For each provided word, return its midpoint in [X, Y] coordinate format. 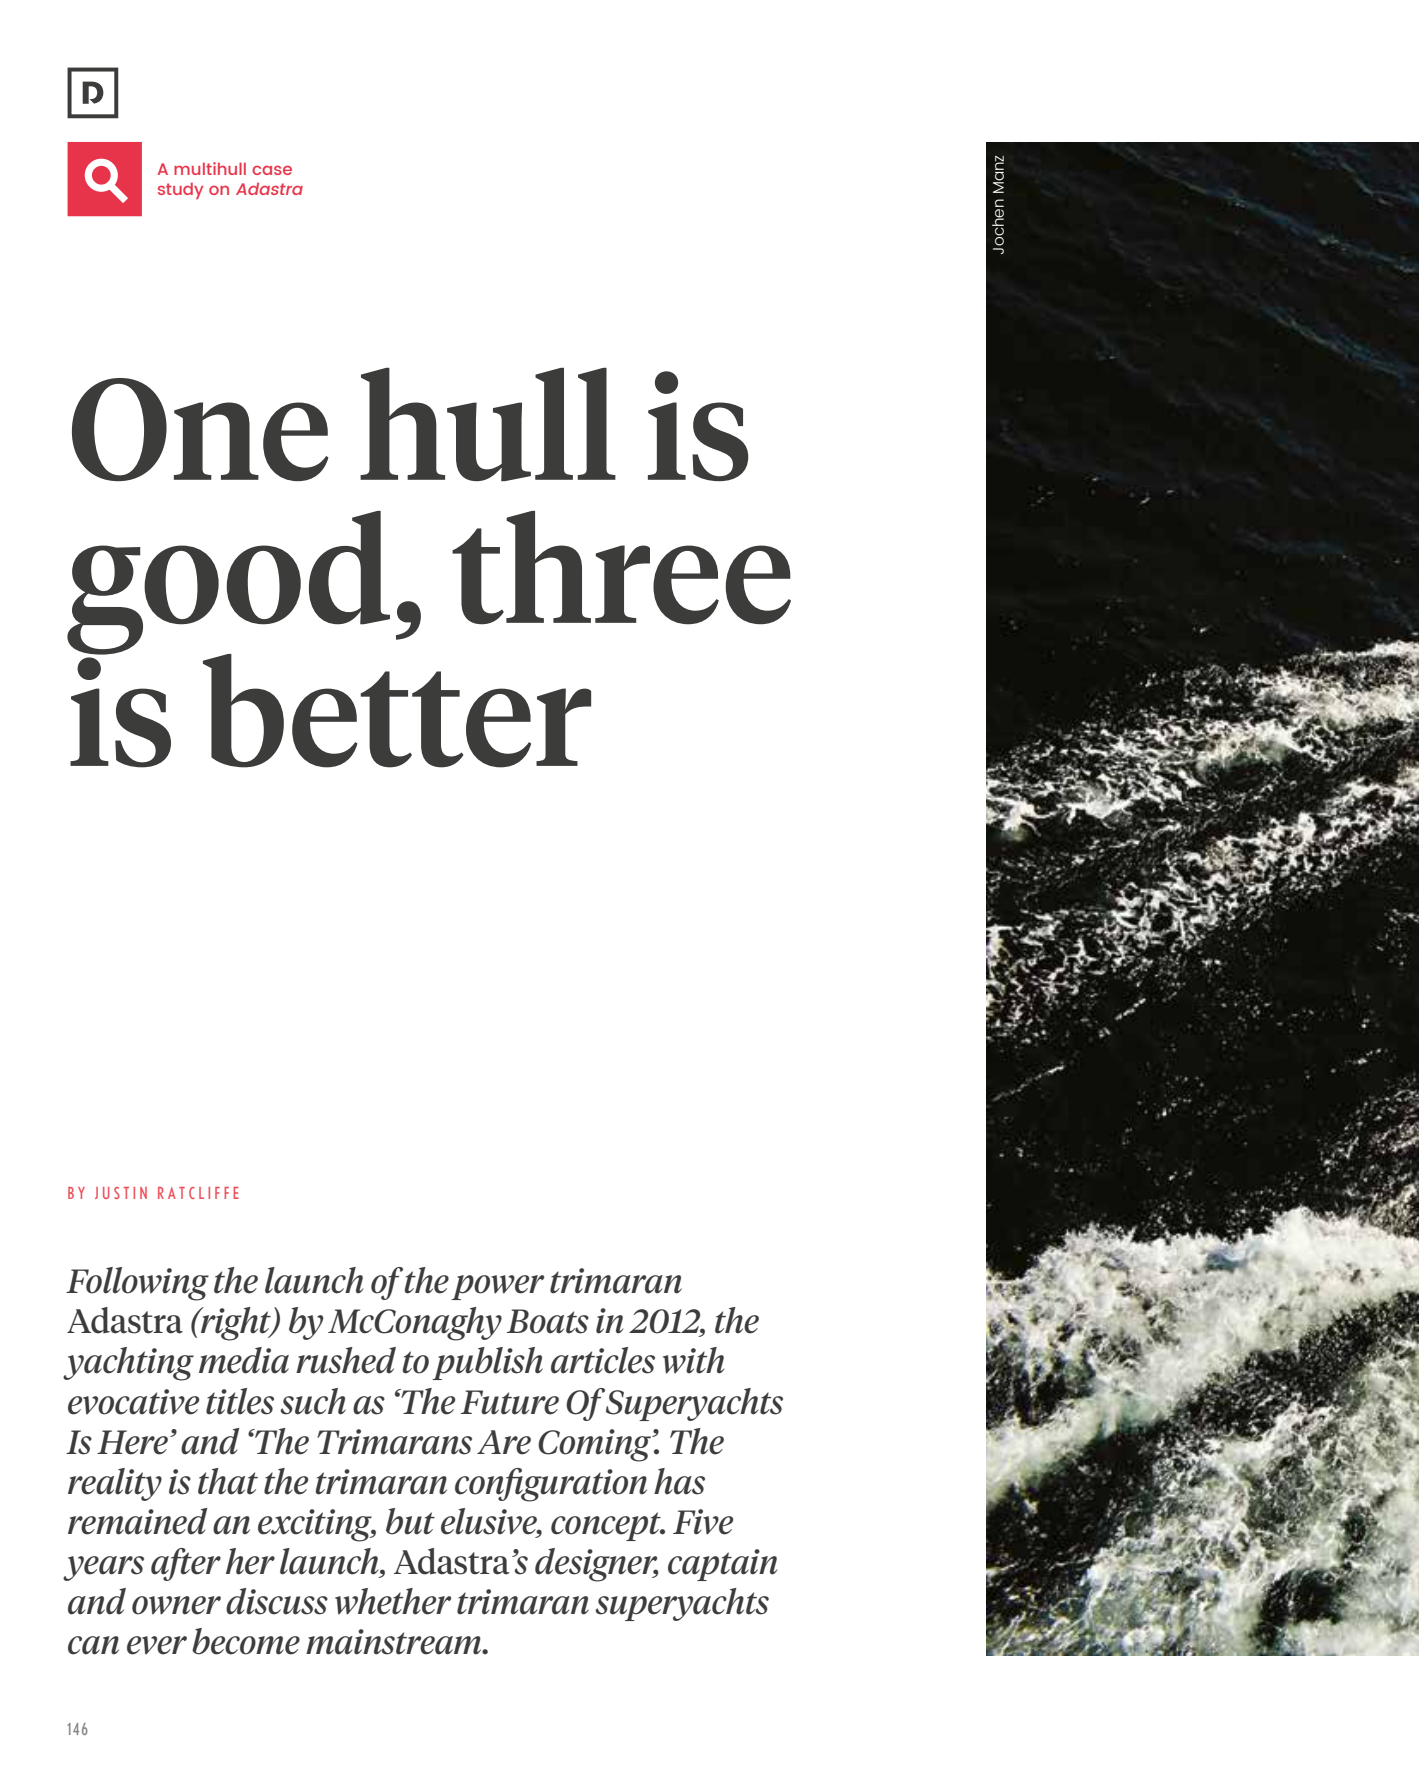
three [621, 568]
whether [393, 1601]
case [272, 170]
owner [176, 1605]
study [180, 190]
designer [597, 1565]
